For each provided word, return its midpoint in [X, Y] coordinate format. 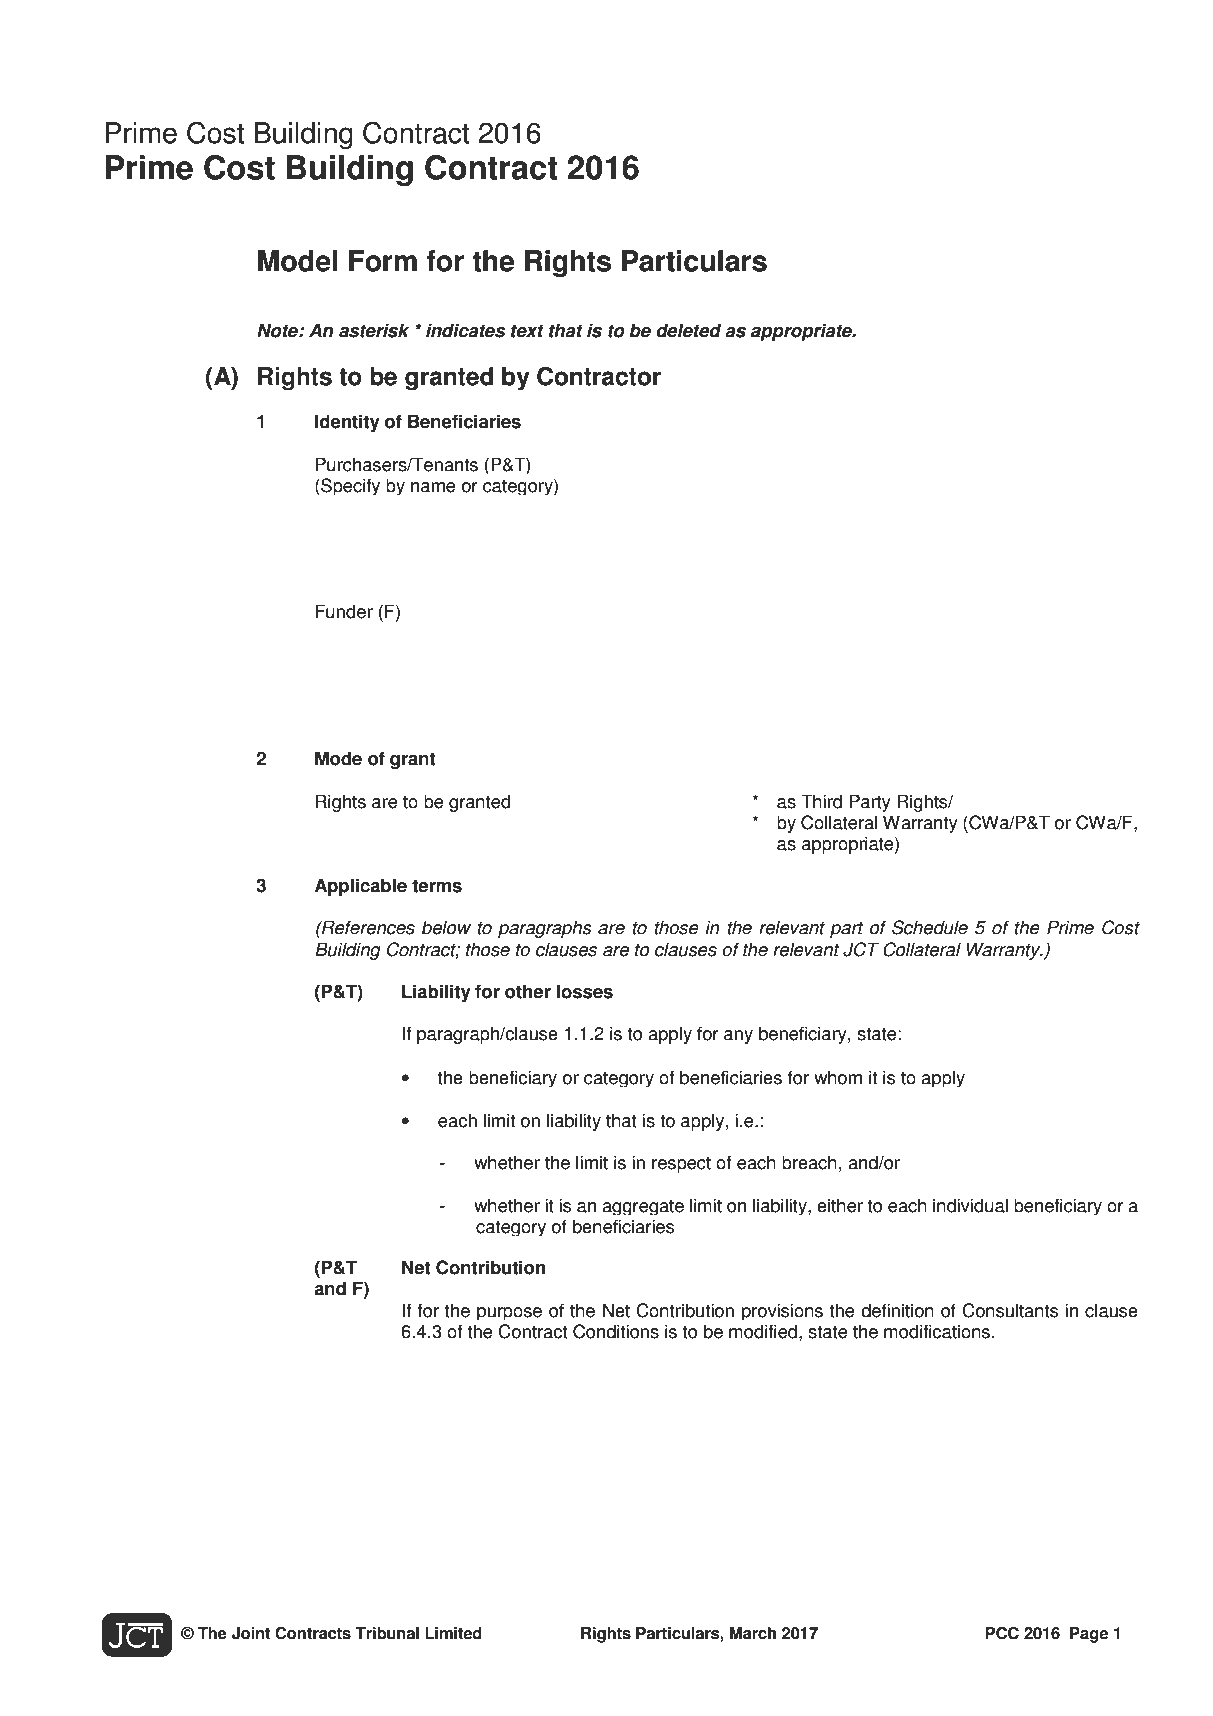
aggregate [643, 1207]
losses [585, 991]
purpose [509, 1313]
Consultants [1010, 1310]
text [527, 331]
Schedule [930, 927]
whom [838, 1077]
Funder [344, 611]
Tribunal [387, 1633]
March [753, 1633]
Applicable [361, 887]
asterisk [374, 330]
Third [821, 801]
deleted [688, 330]
